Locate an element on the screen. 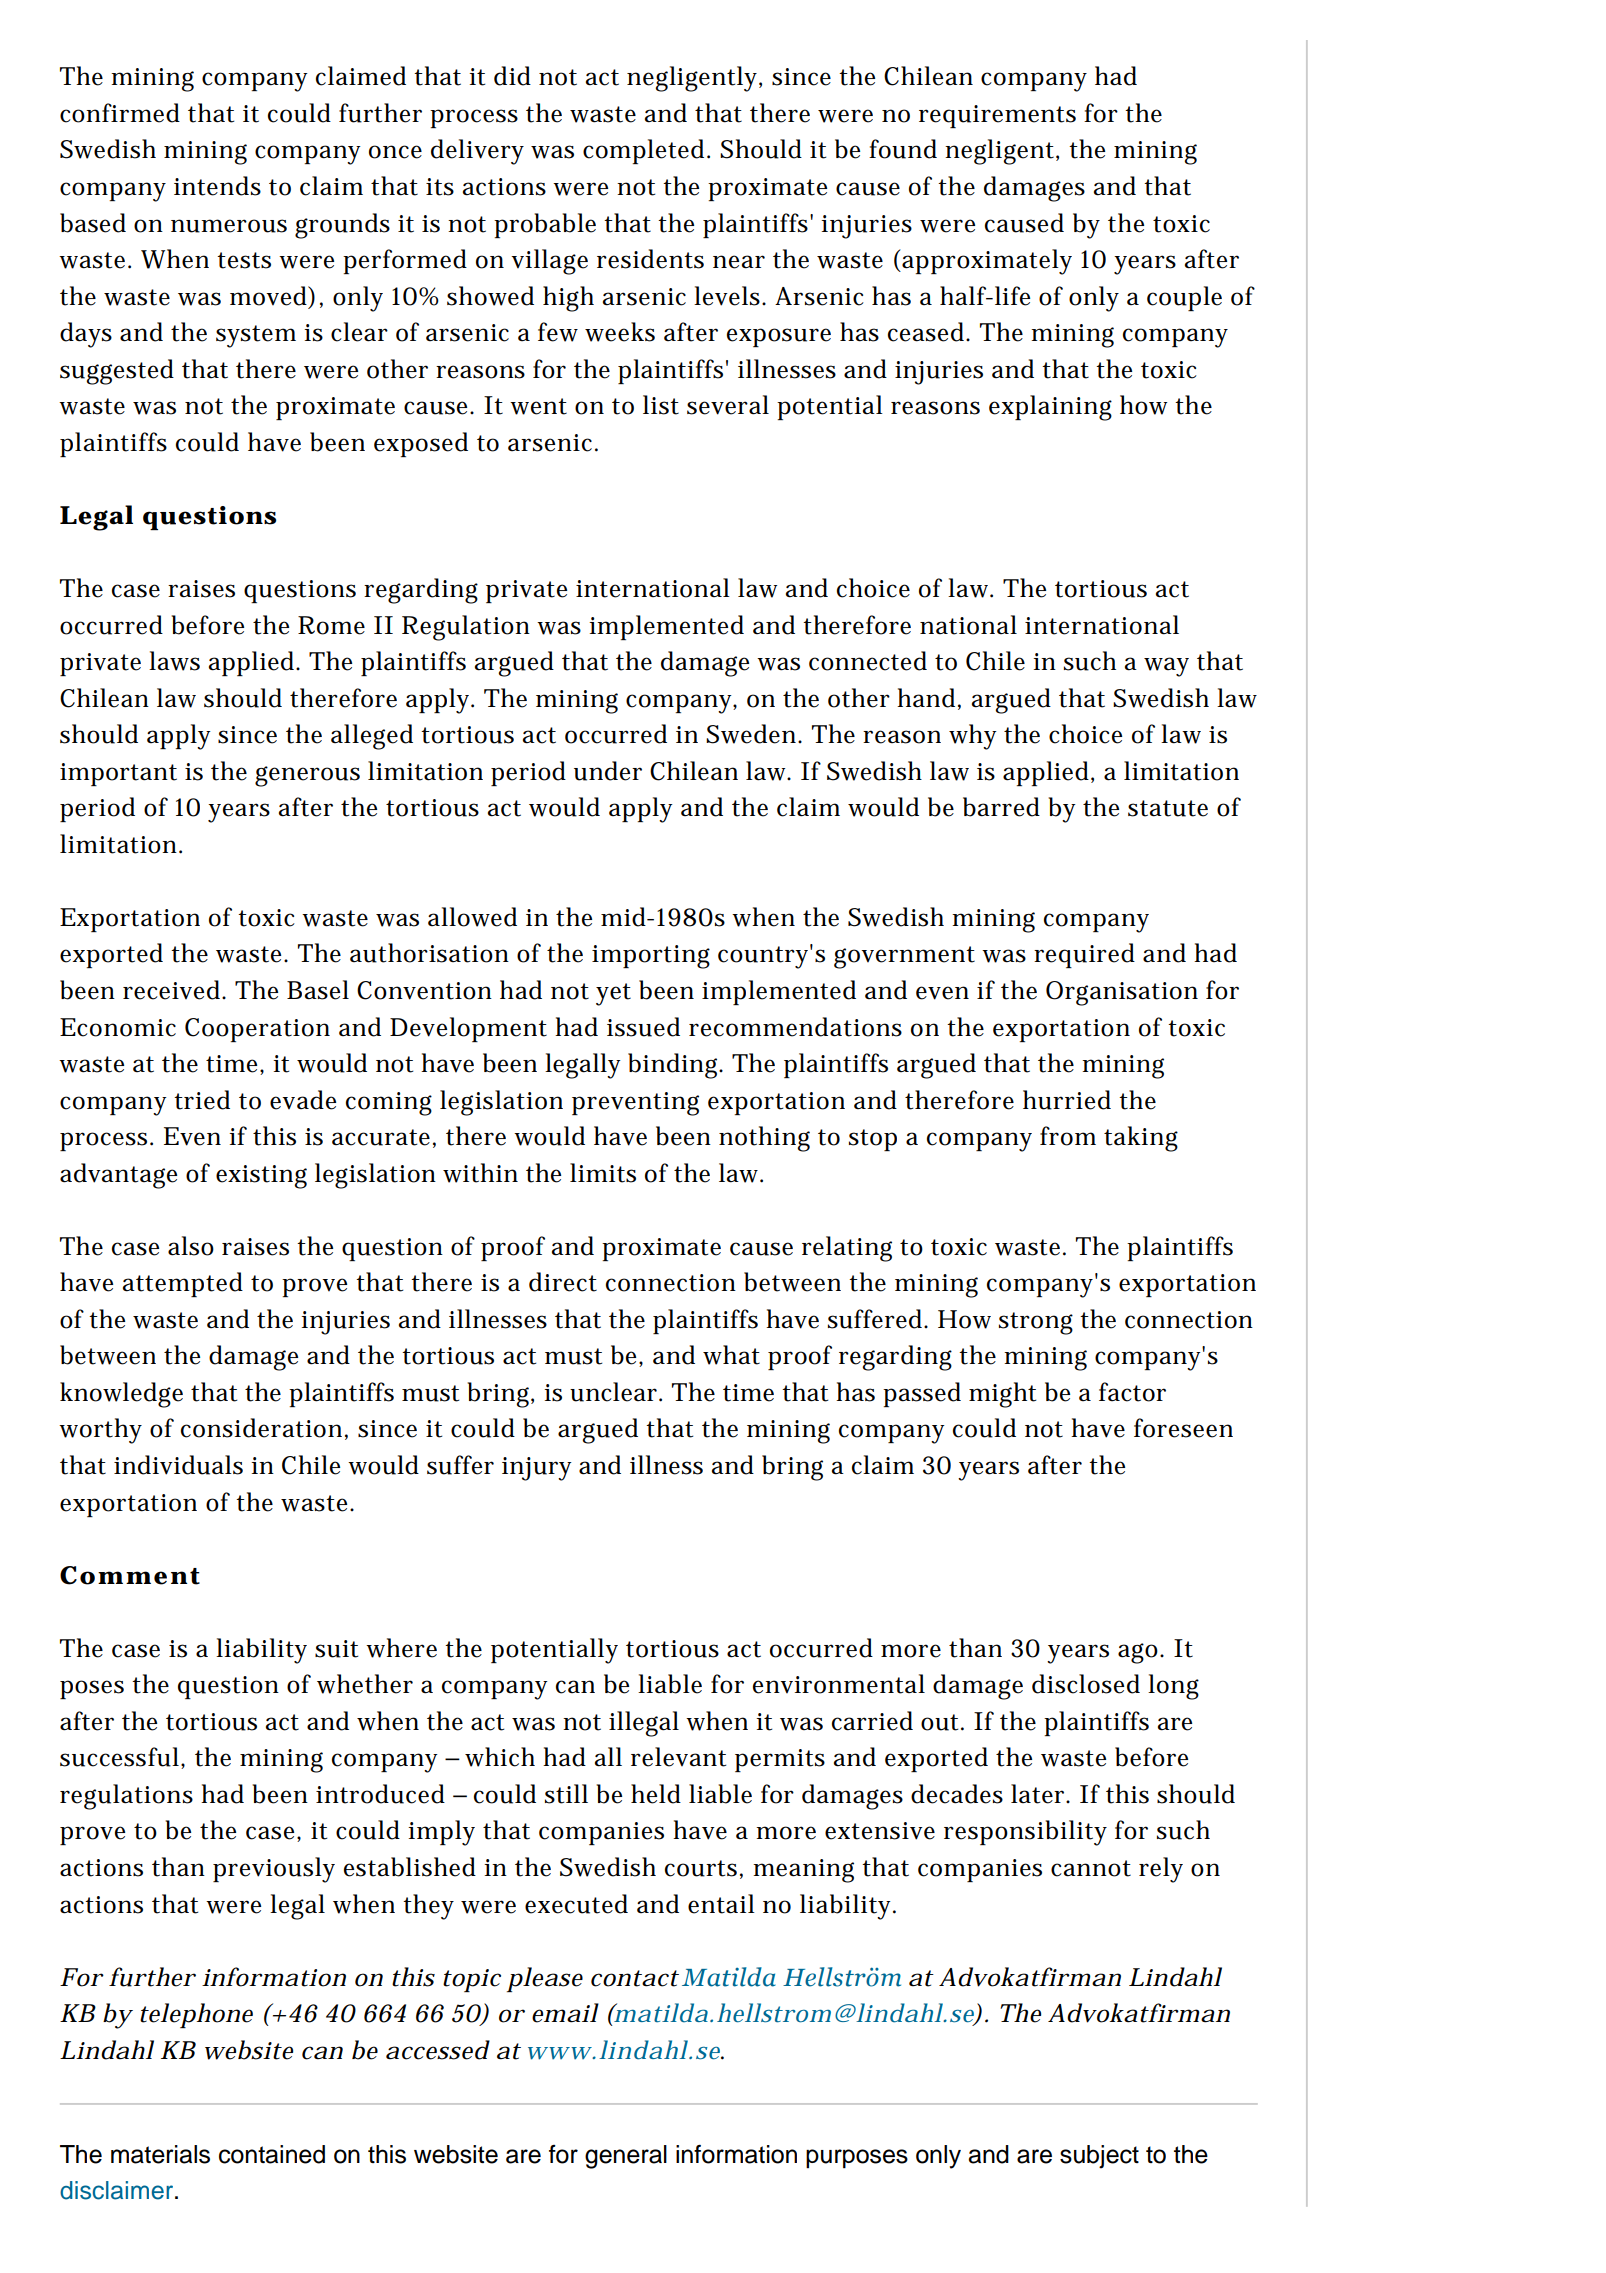 Image resolution: width=1606 pixels, height=2273 pixels. hurried is located at coordinates (1067, 1100).
